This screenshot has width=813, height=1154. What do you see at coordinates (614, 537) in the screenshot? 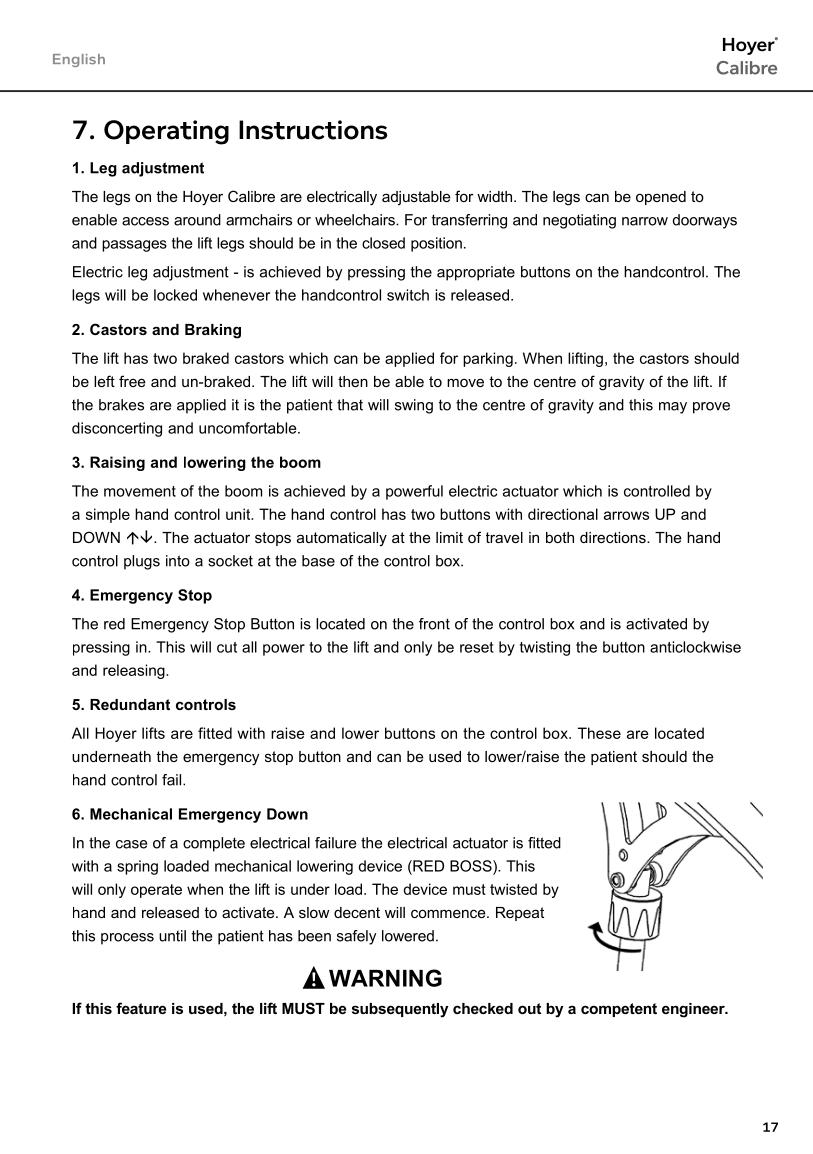
I see `directions` at bounding box center [614, 537].
